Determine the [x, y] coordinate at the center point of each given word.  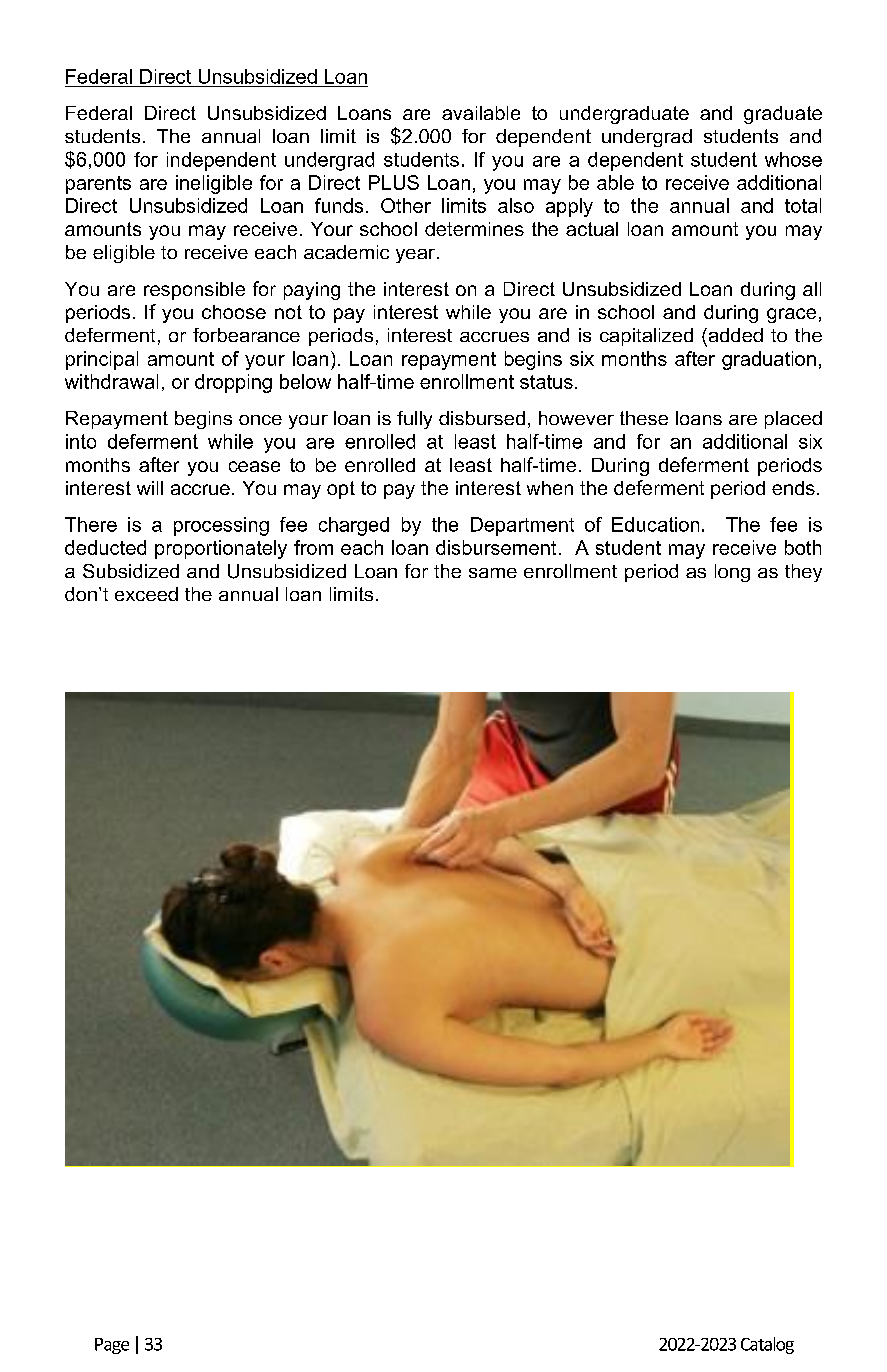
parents [98, 185]
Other [406, 205]
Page [112, 1346]
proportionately [221, 549]
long [732, 573]
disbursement [496, 547]
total [803, 205]
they [803, 573]
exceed [146, 594]
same [493, 573]
